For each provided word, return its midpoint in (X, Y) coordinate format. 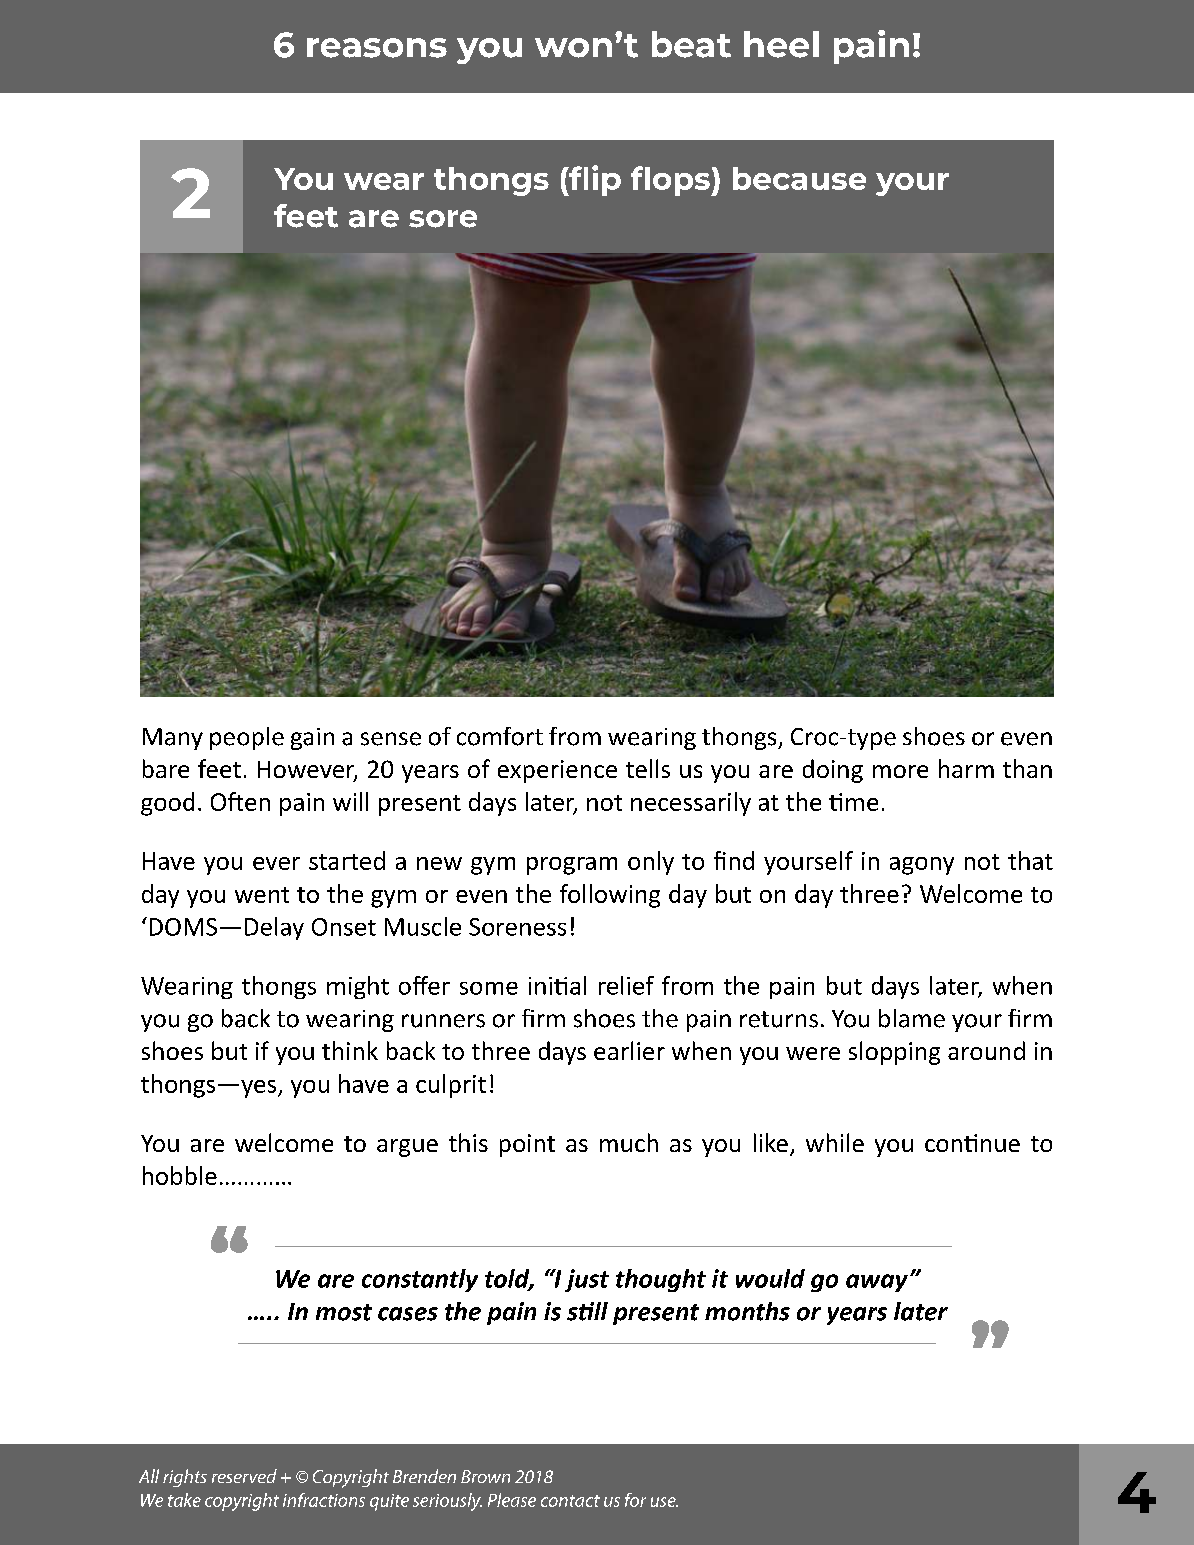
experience (557, 771)
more (900, 771)
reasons (377, 48)
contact (570, 1501)
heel (781, 44)
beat (691, 44)
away (877, 1283)
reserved (244, 1476)
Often (240, 801)
